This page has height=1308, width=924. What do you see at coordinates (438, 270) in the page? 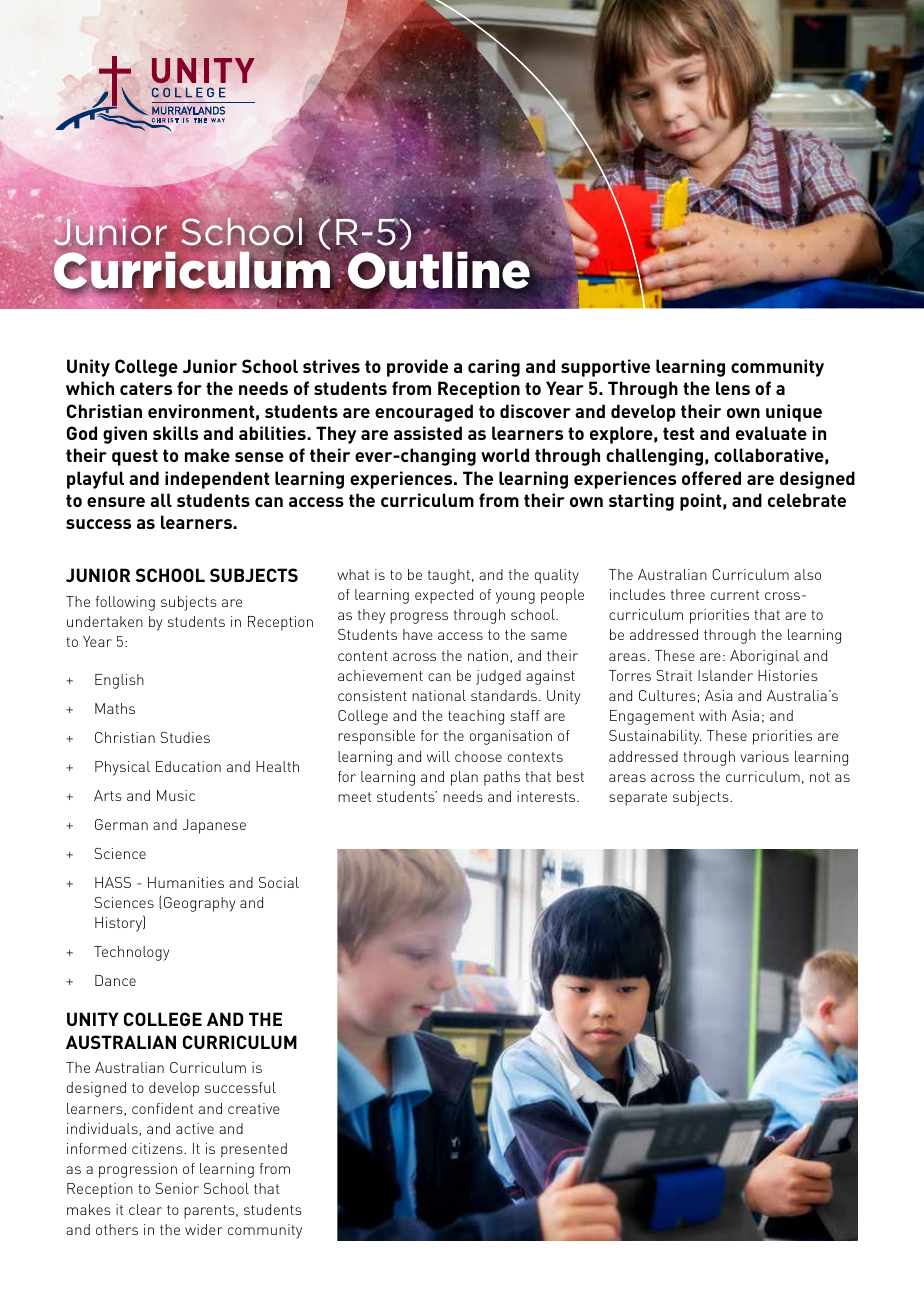
I see `Outline` at bounding box center [438, 270].
